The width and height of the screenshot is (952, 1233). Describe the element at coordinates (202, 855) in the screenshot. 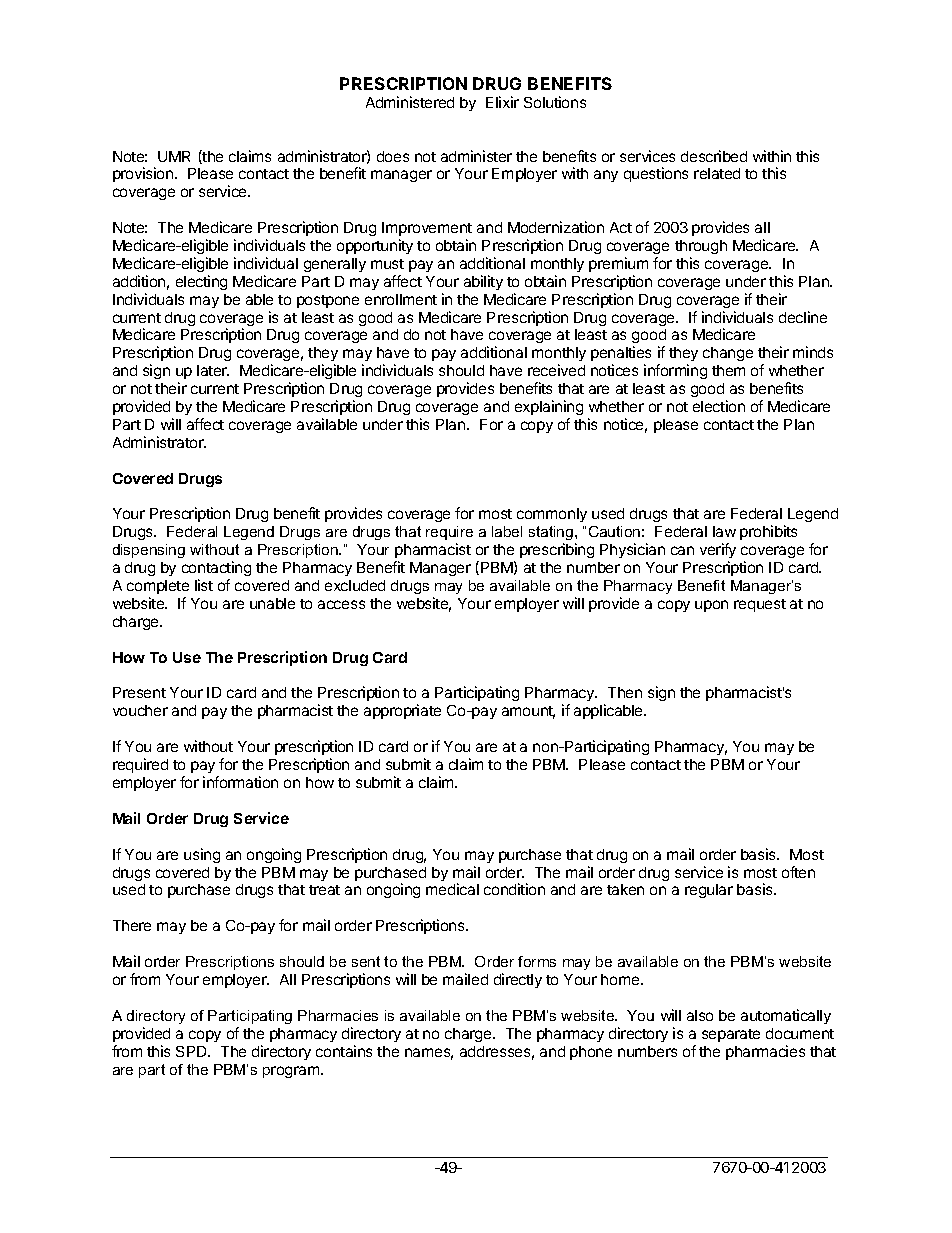

I see `using` at that location.
